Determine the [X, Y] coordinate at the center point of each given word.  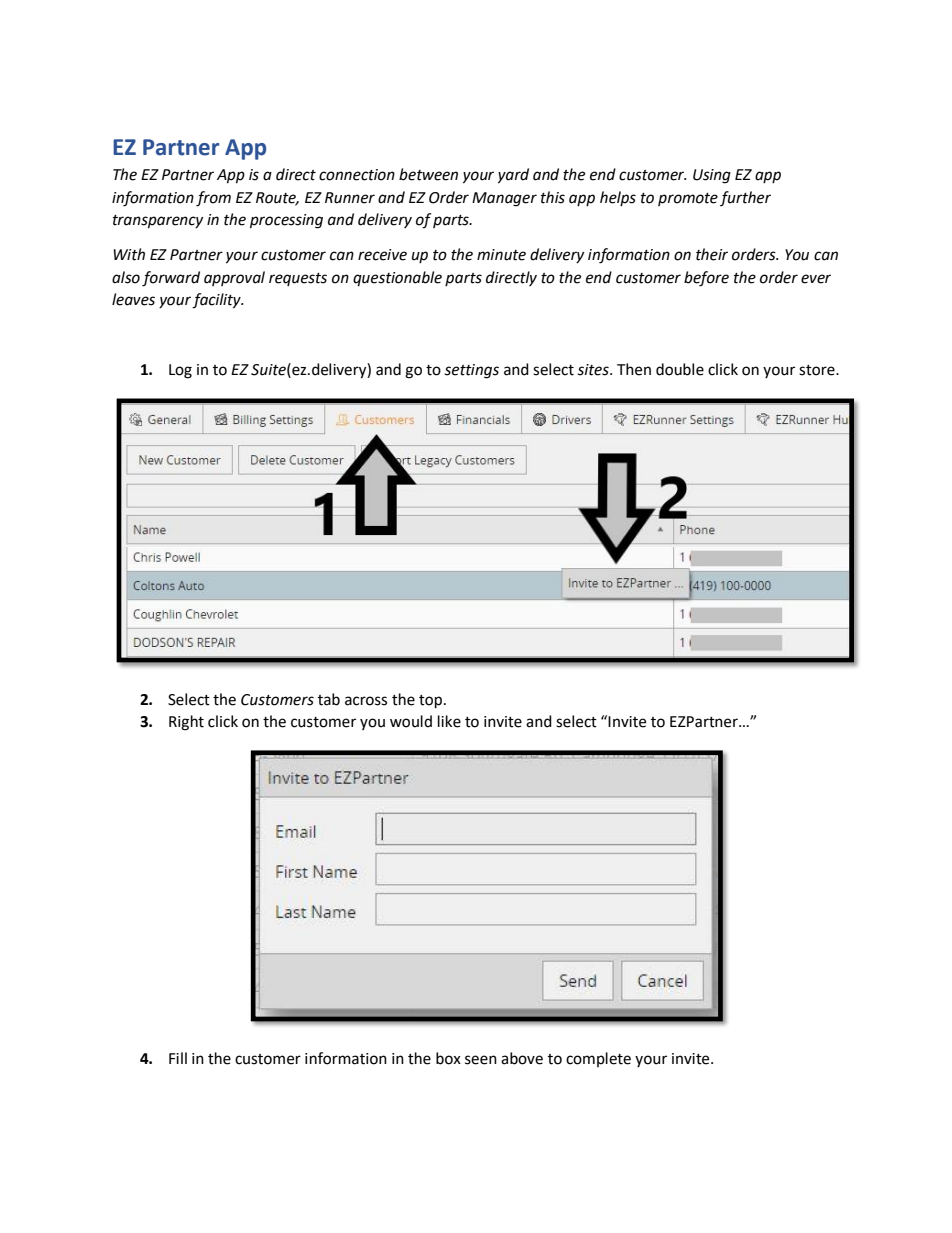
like [449, 721]
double [680, 369]
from [213, 199]
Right [186, 723]
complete [598, 1059]
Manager [504, 199]
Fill [178, 1058]
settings [471, 371]
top [432, 702]
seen [481, 1060]
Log [180, 371]
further [745, 198]
